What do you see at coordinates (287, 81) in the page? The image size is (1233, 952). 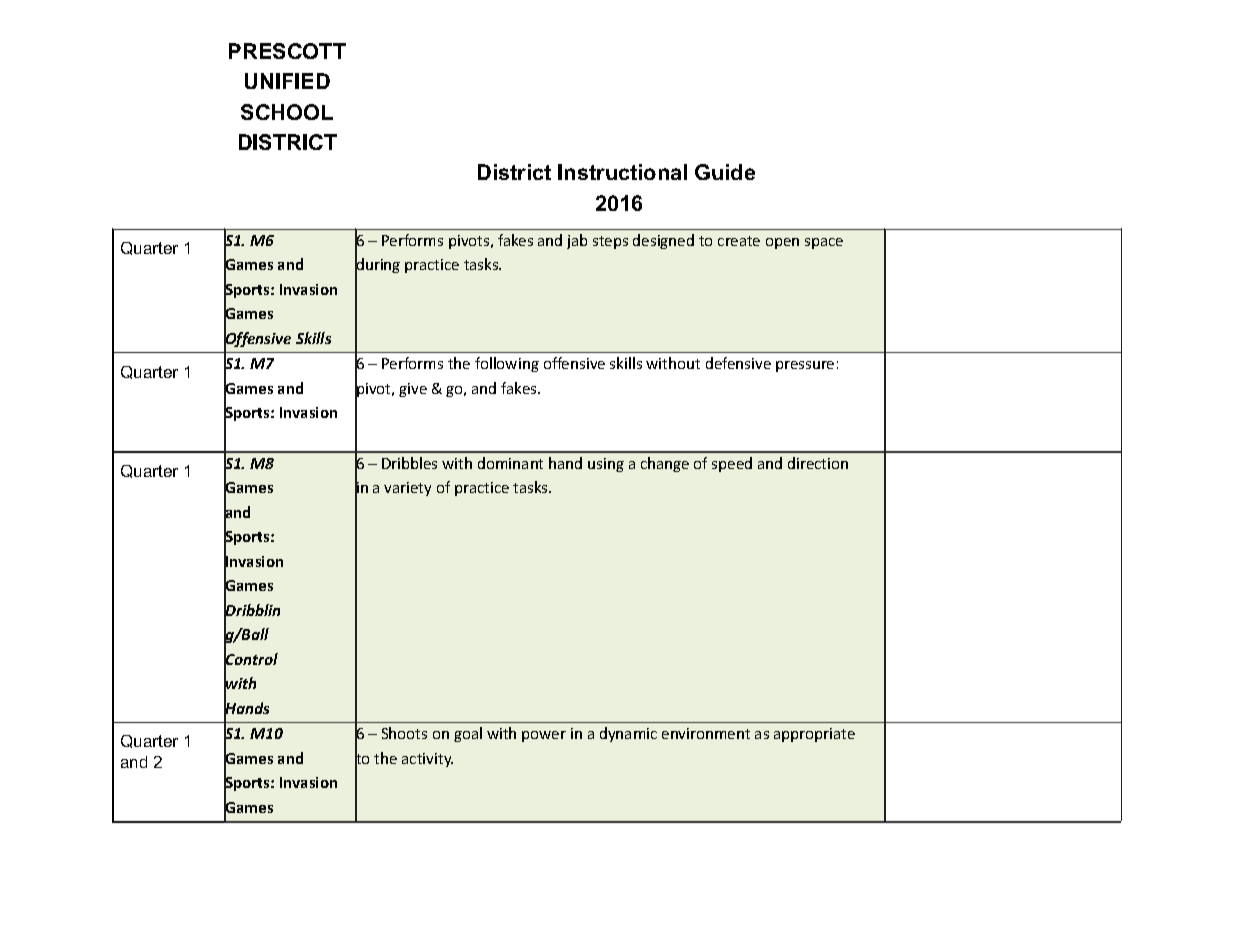 I see `UNIFIED` at bounding box center [287, 81].
